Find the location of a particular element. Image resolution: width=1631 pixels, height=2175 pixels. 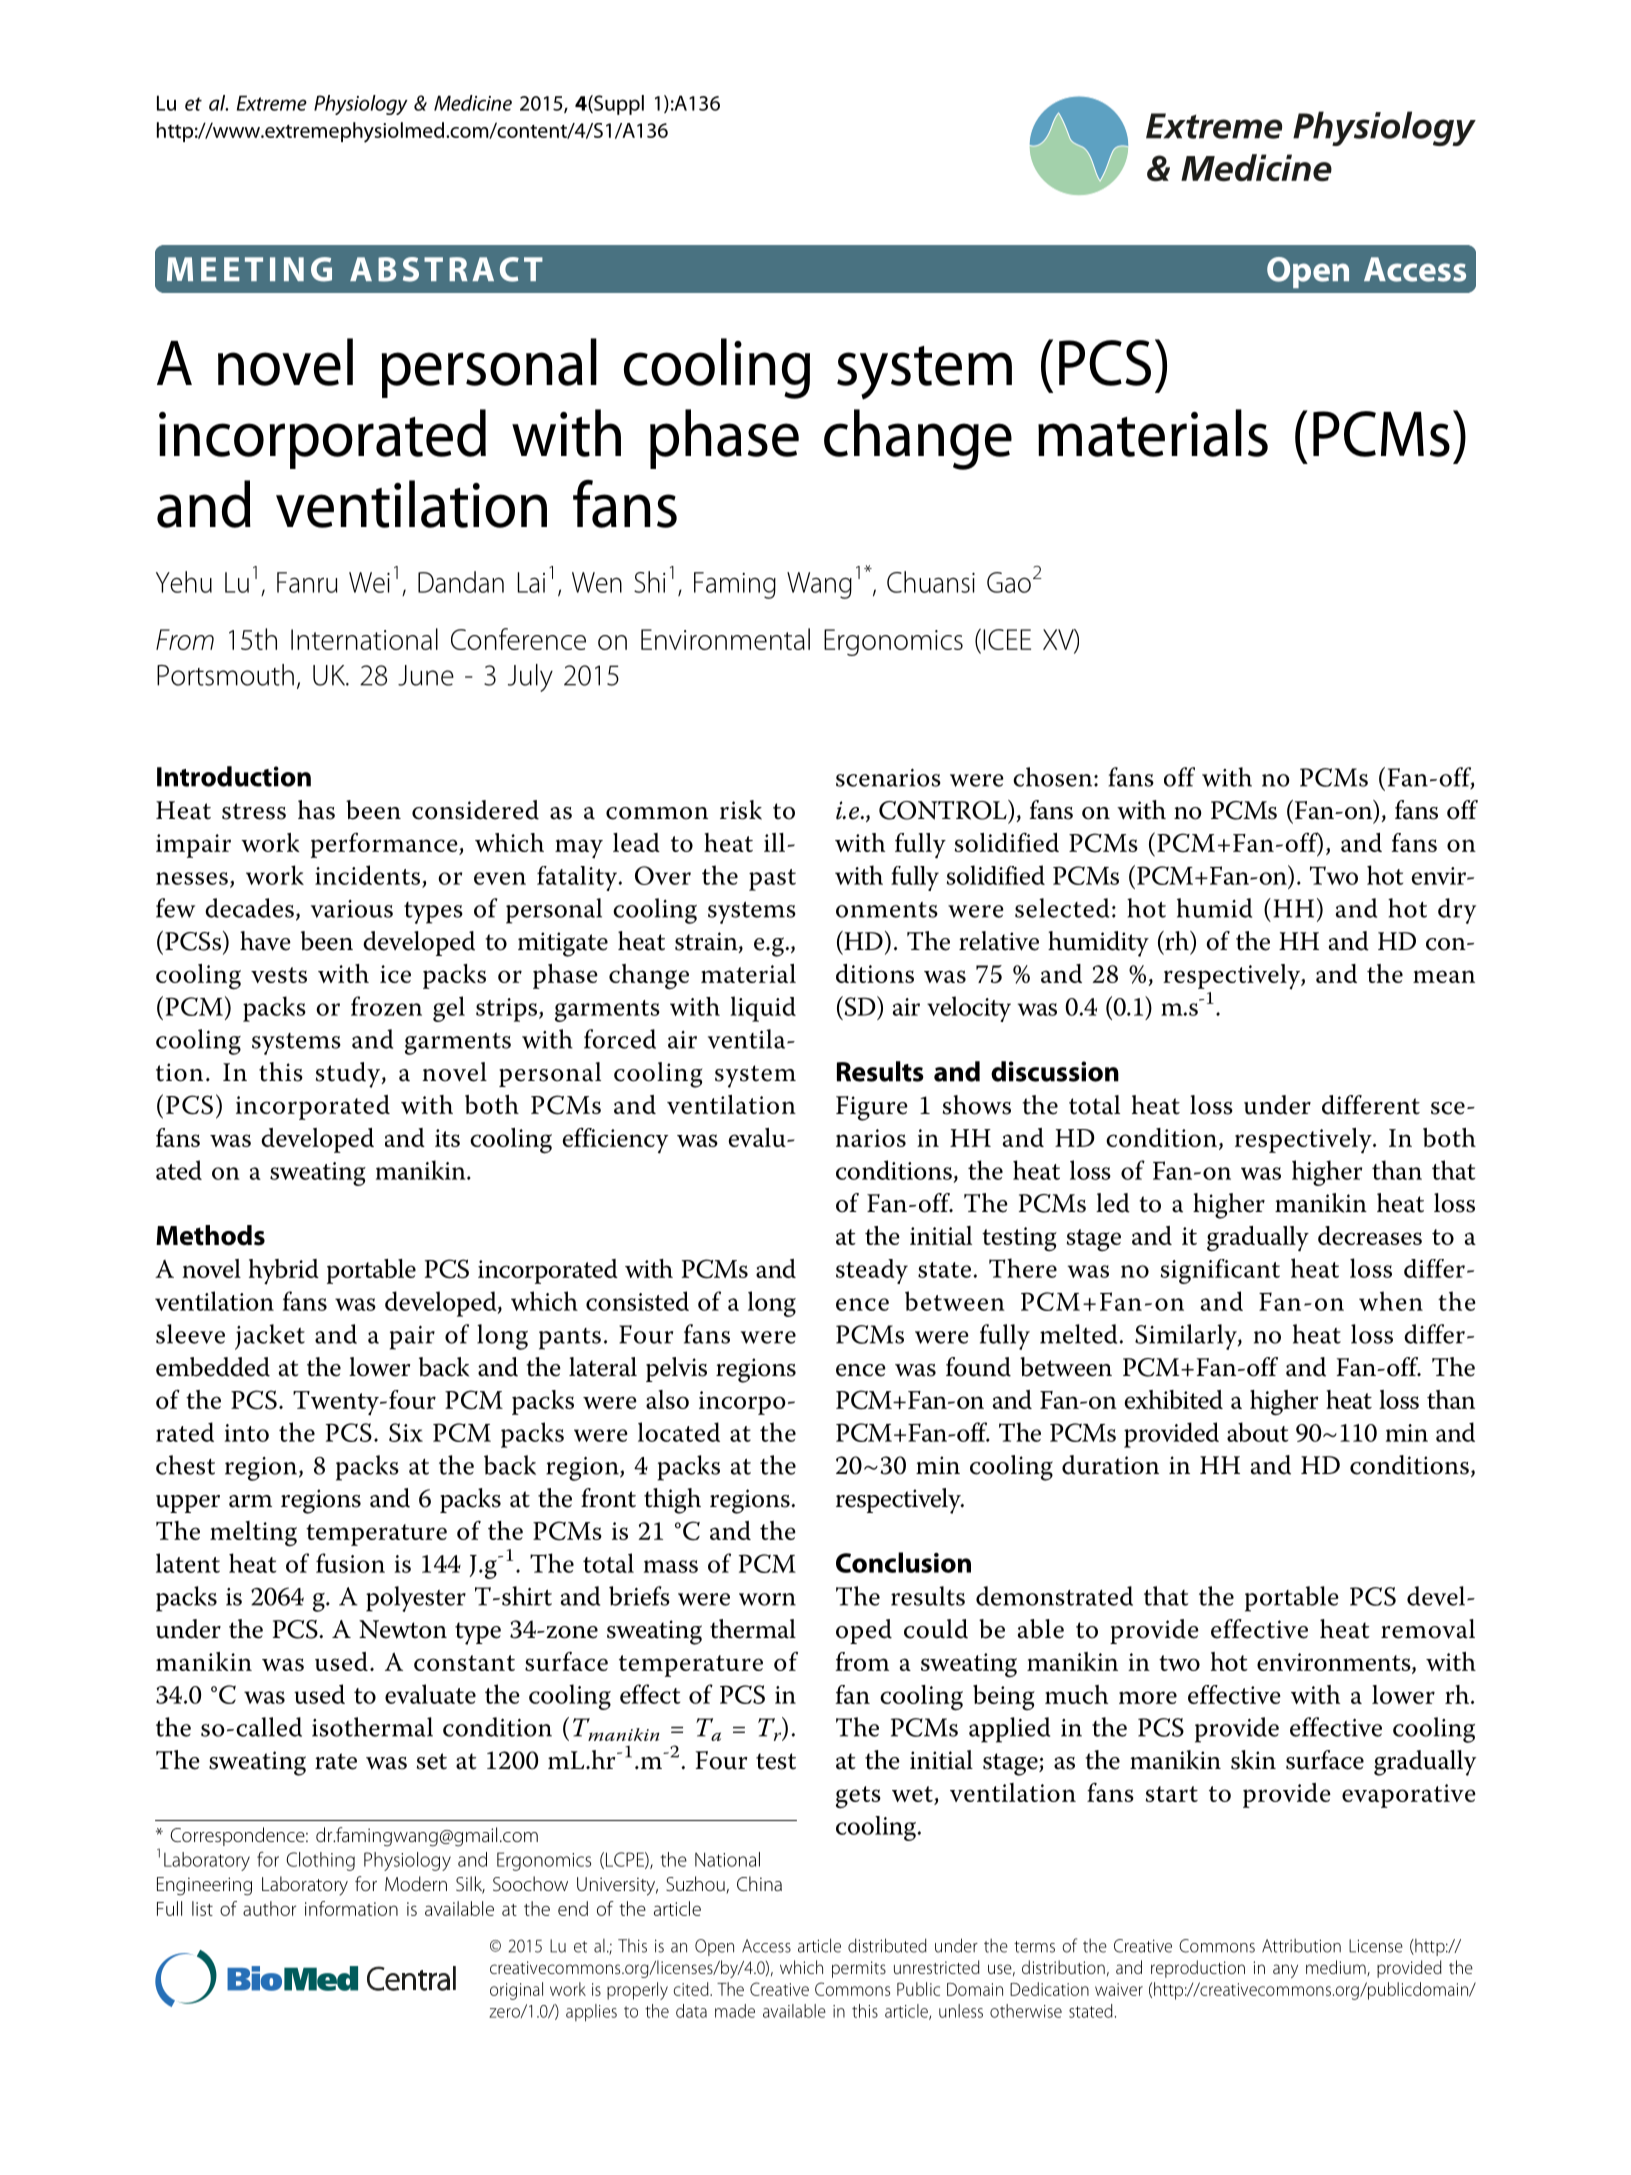

about is located at coordinates (1257, 1432).
